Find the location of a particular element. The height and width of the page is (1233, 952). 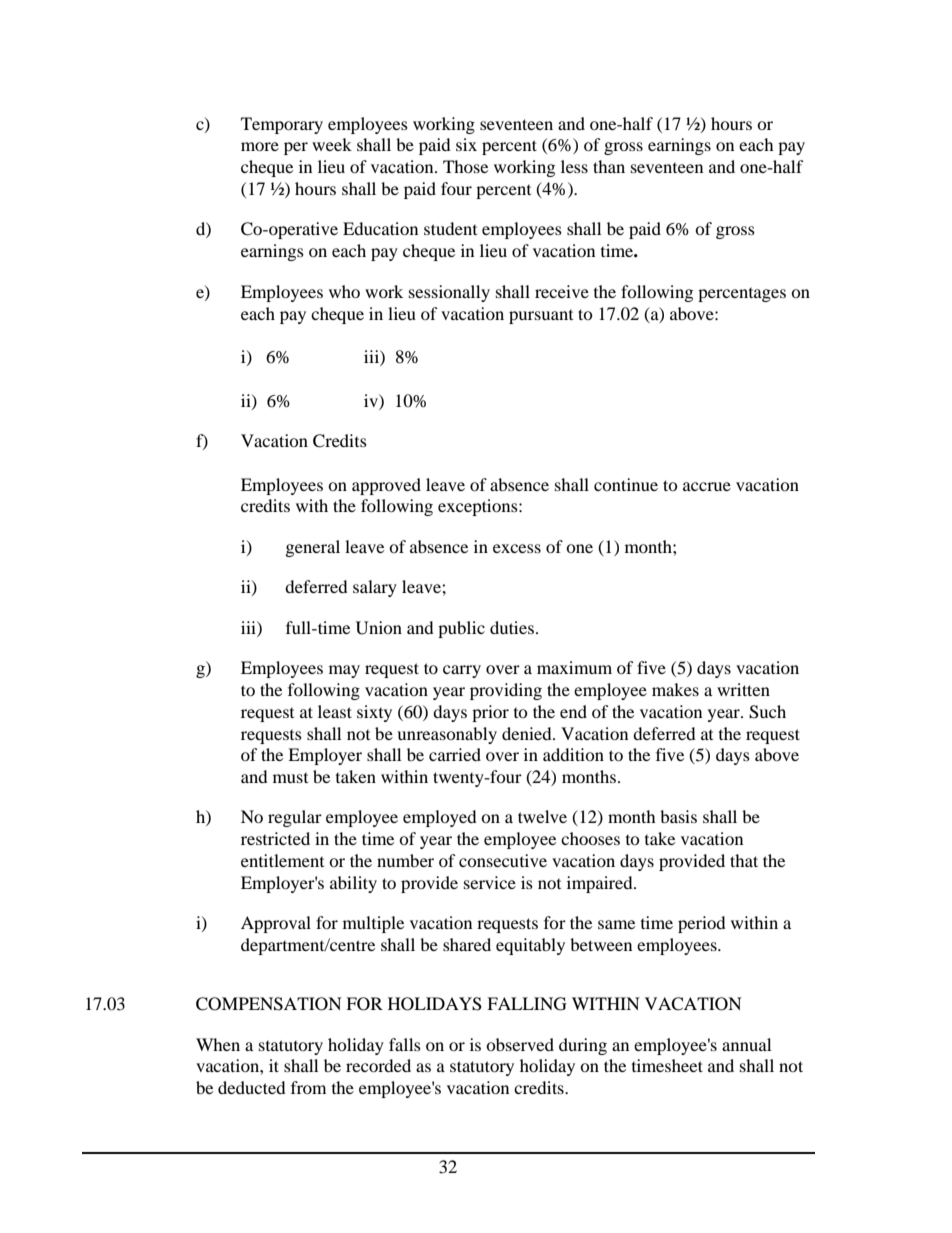

approved is located at coordinates (386, 486).
